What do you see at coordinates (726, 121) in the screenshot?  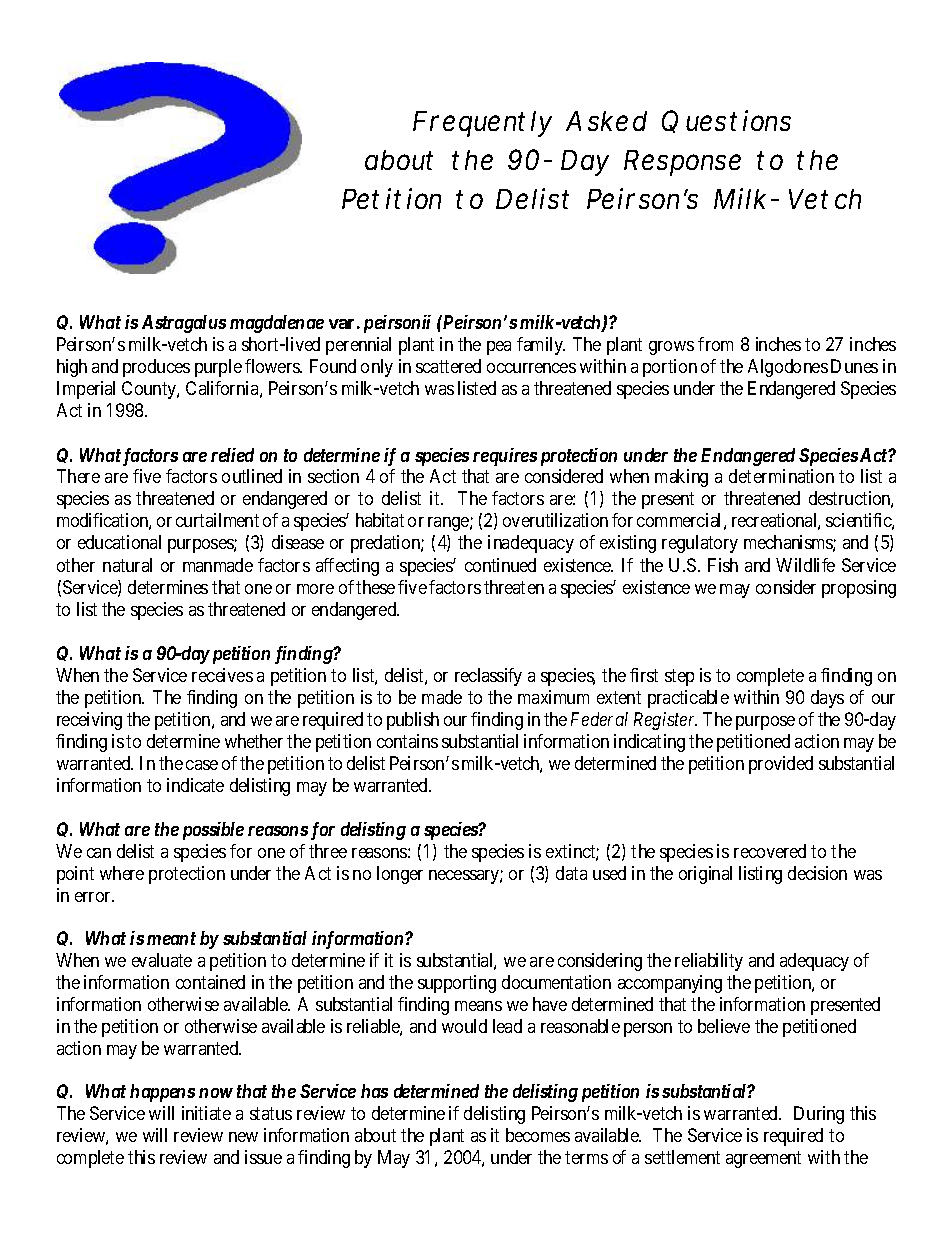 I see `Questions` at bounding box center [726, 121].
